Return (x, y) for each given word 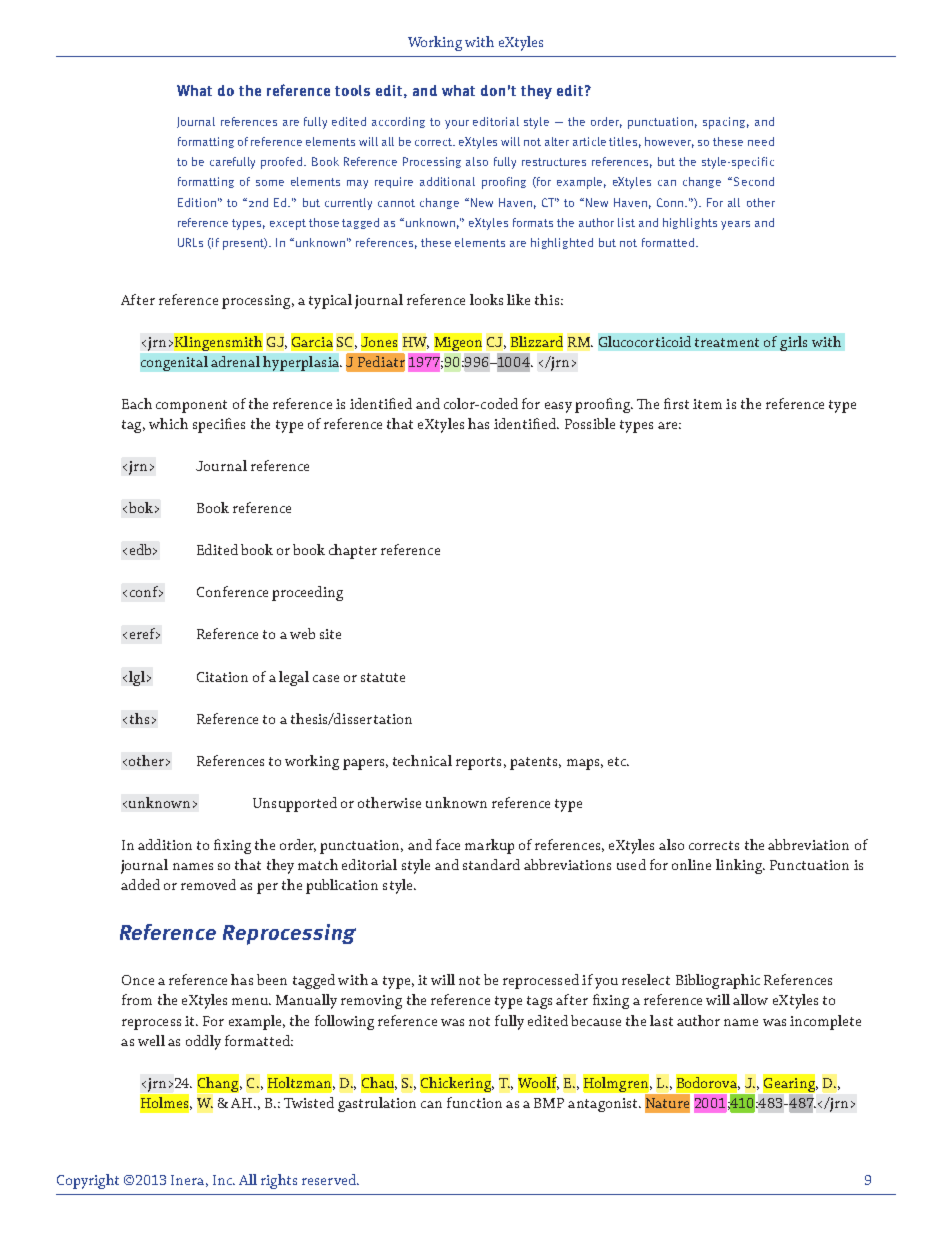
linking (740, 866)
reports (478, 763)
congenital (174, 363)
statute (383, 677)
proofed (283, 163)
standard (491, 864)
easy (558, 407)
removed (208, 884)
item (707, 404)
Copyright (88, 1181)
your (457, 124)
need (761, 141)
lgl (137, 678)
